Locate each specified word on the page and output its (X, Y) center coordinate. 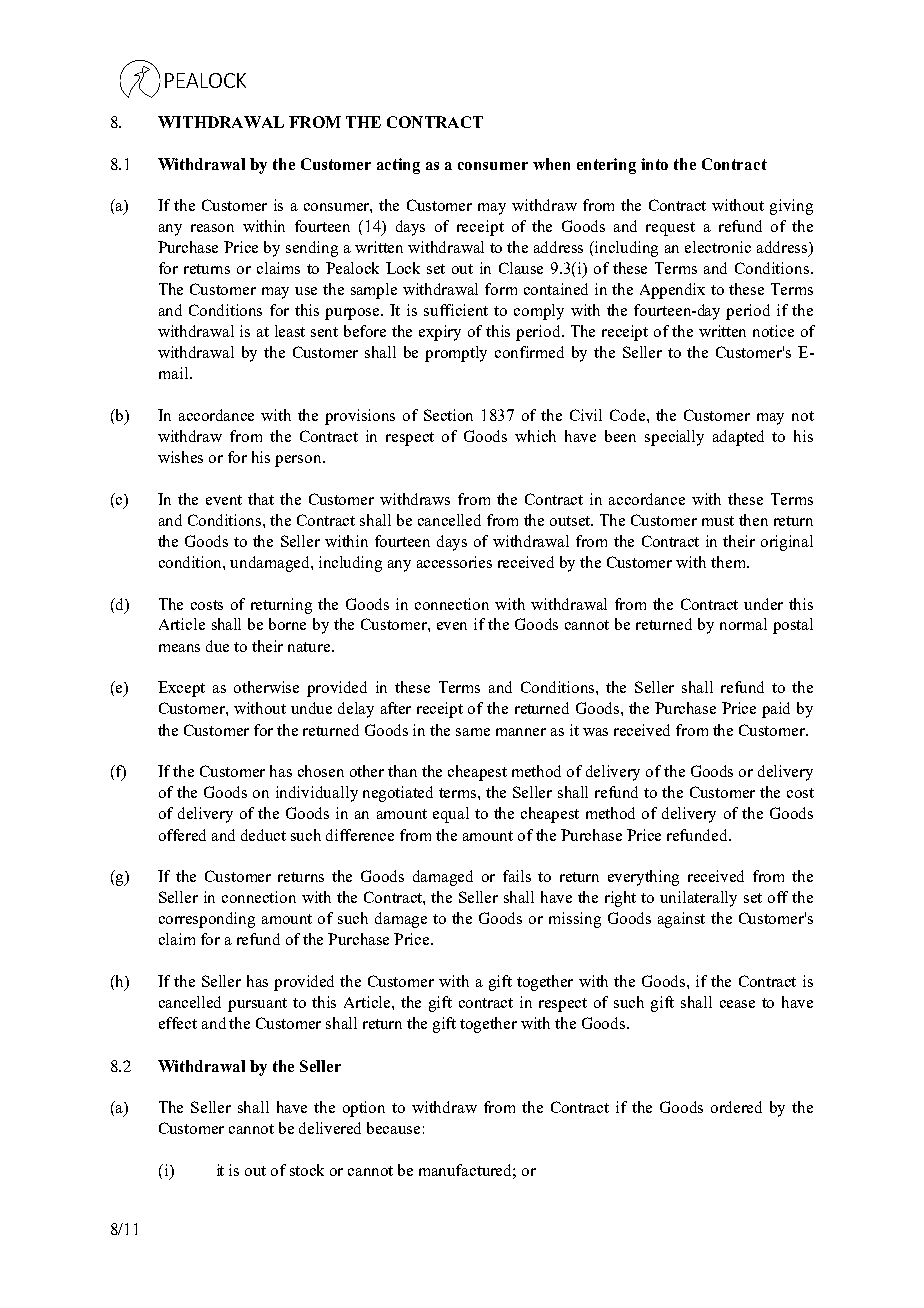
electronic (718, 247)
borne (287, 624)
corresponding (207, 920)
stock (307, 1170)
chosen (321, 771)
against (681, 920)
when (551, 164)
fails (517, 876)
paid (776, 710)
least (290, 331)
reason (212, 228)
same (473, 732)
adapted (738, 438)
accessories (454, 562)
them (729, 562)
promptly (456, 354)
